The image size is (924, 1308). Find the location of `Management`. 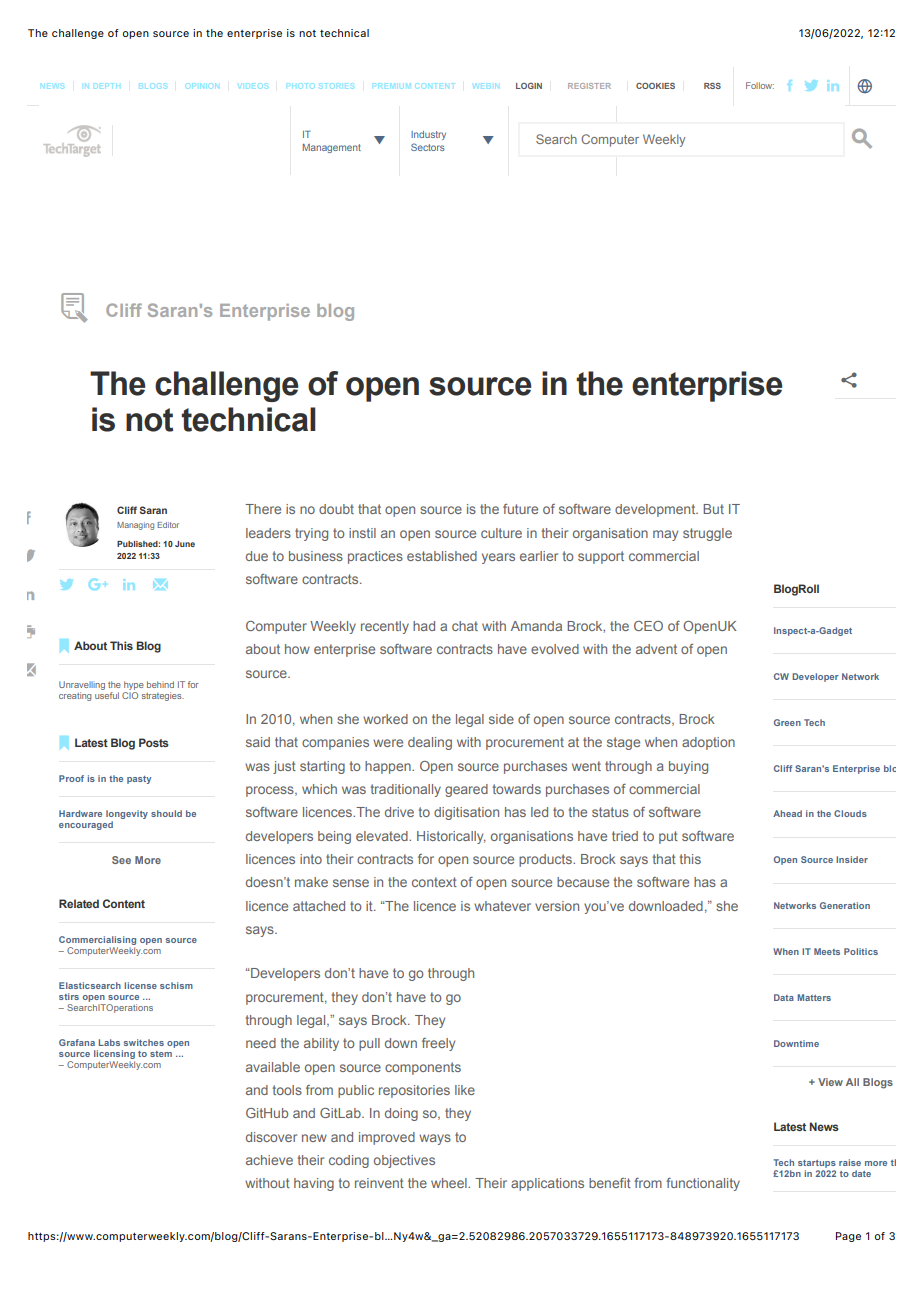

Management is located at coordinates (332, 148).
